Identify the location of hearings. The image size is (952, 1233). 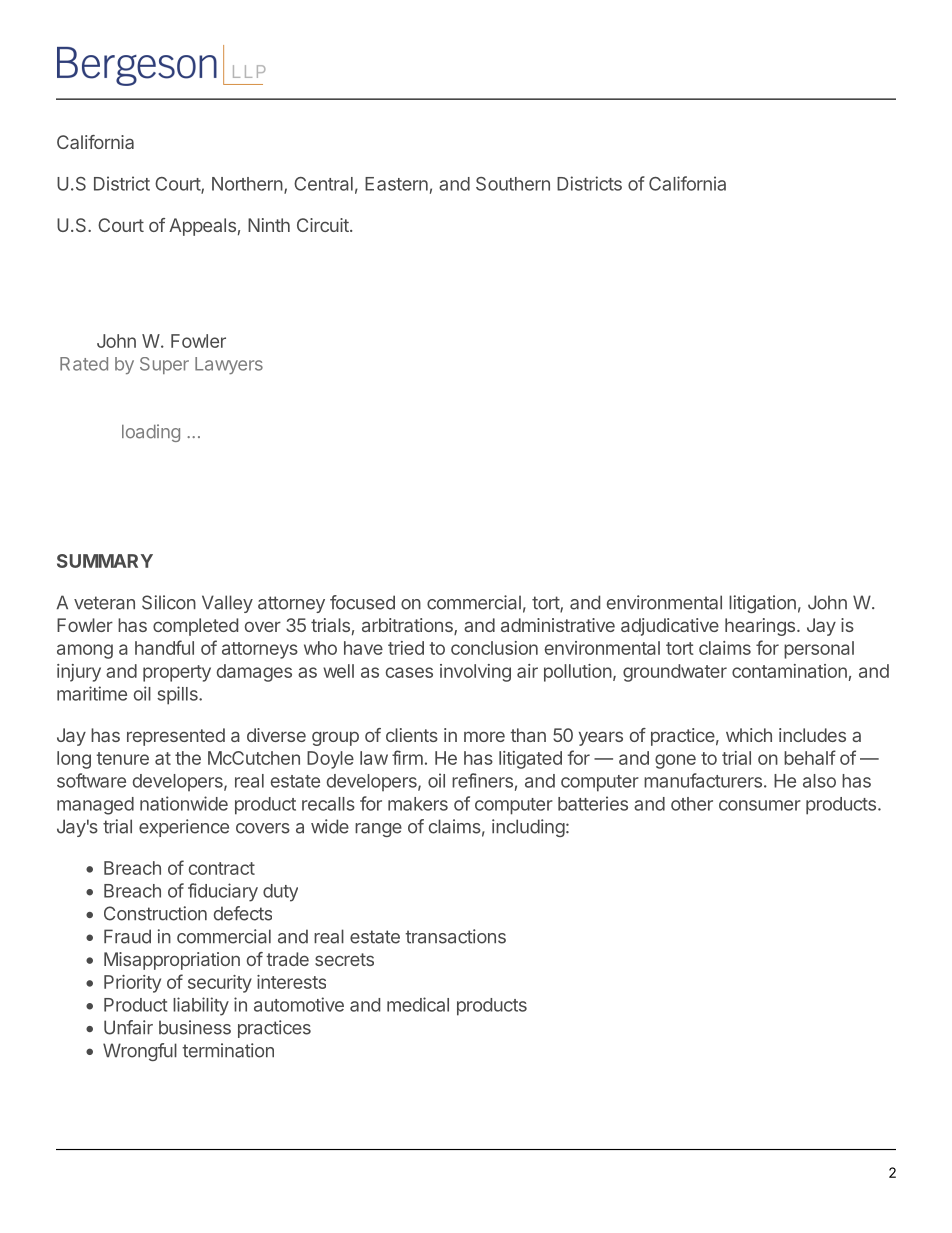
(760, 627).
